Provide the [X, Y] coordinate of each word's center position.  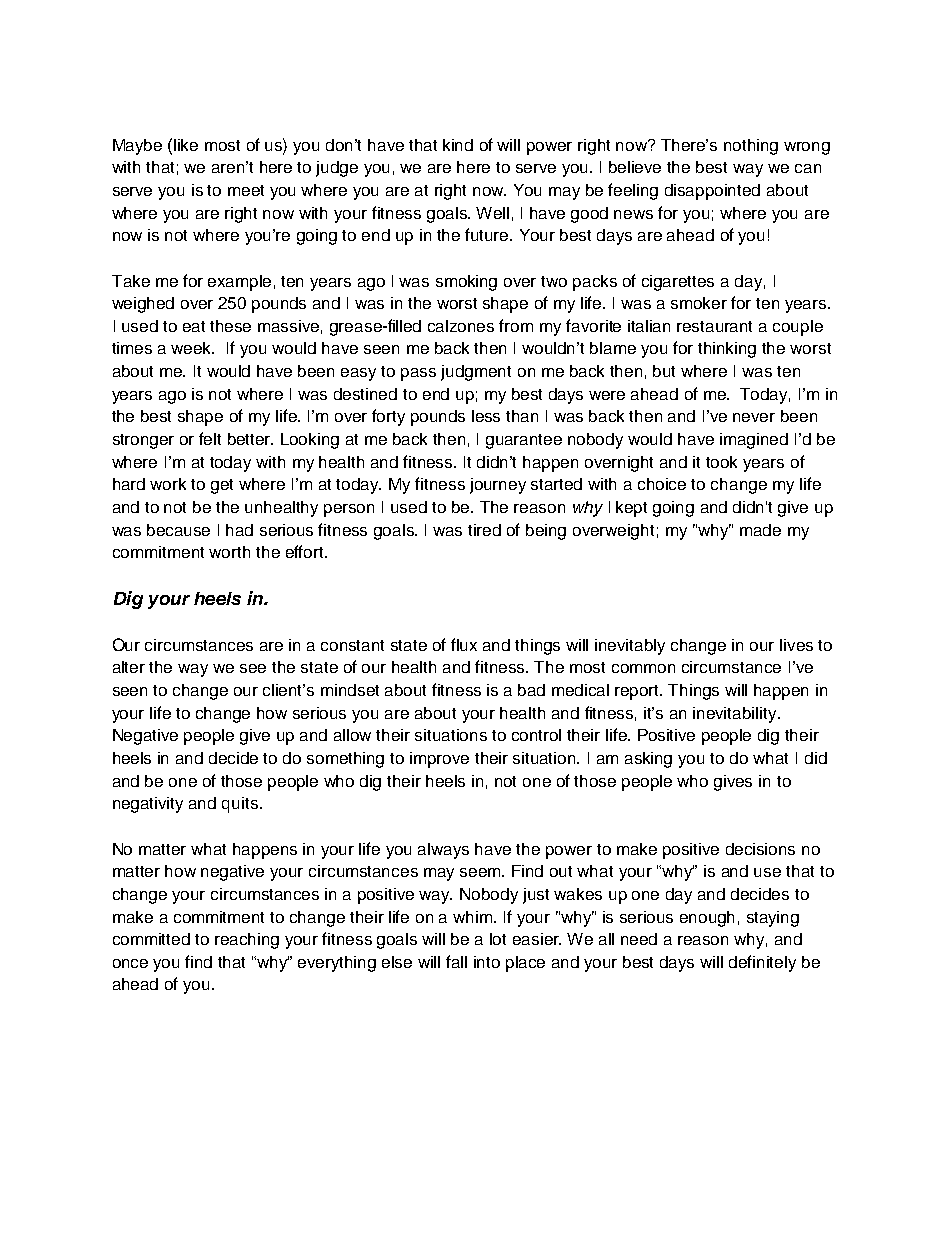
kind [458, 145]
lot [498, 939]
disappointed [712, 192]
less [486, 416]
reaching [247, 941]
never [754, 417]
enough [707, 919]
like [186, 145]
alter [129, 667]
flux [464, 644]
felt [210, 438]
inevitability [736, 715]
